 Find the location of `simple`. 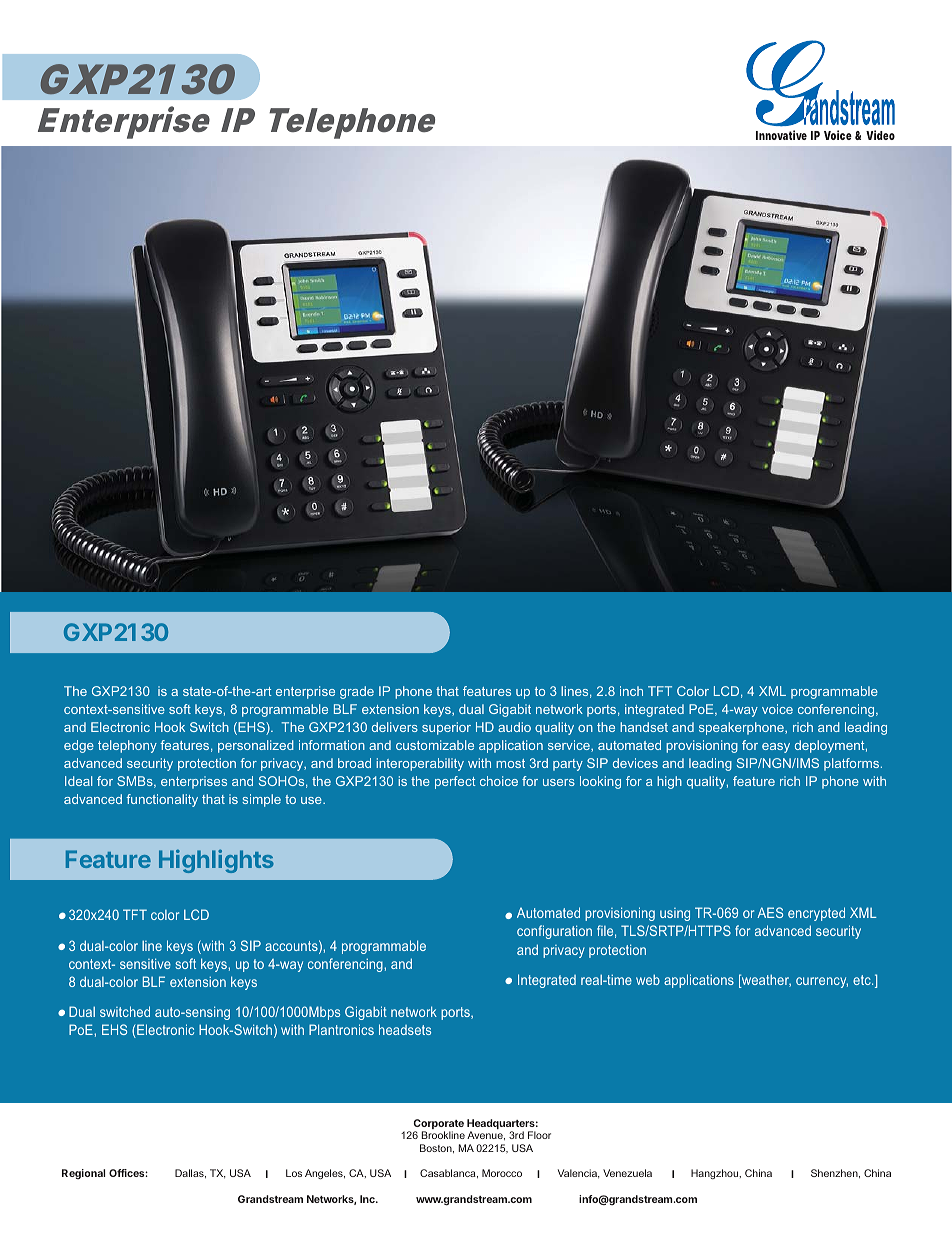

simple is located at coordinates (261, 800).
